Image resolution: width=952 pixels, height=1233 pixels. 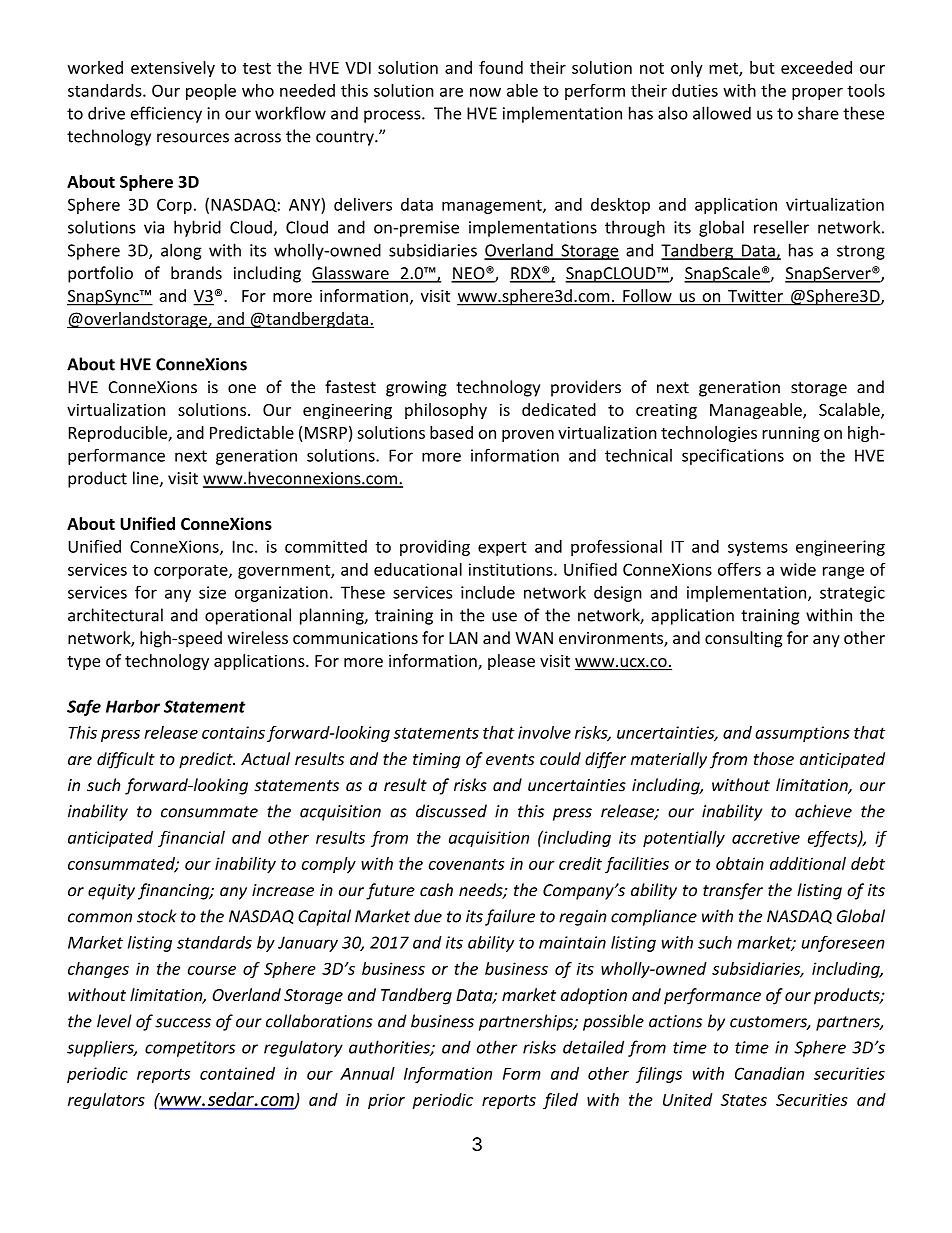 I want to click on events, so click(x=510, y=759).
